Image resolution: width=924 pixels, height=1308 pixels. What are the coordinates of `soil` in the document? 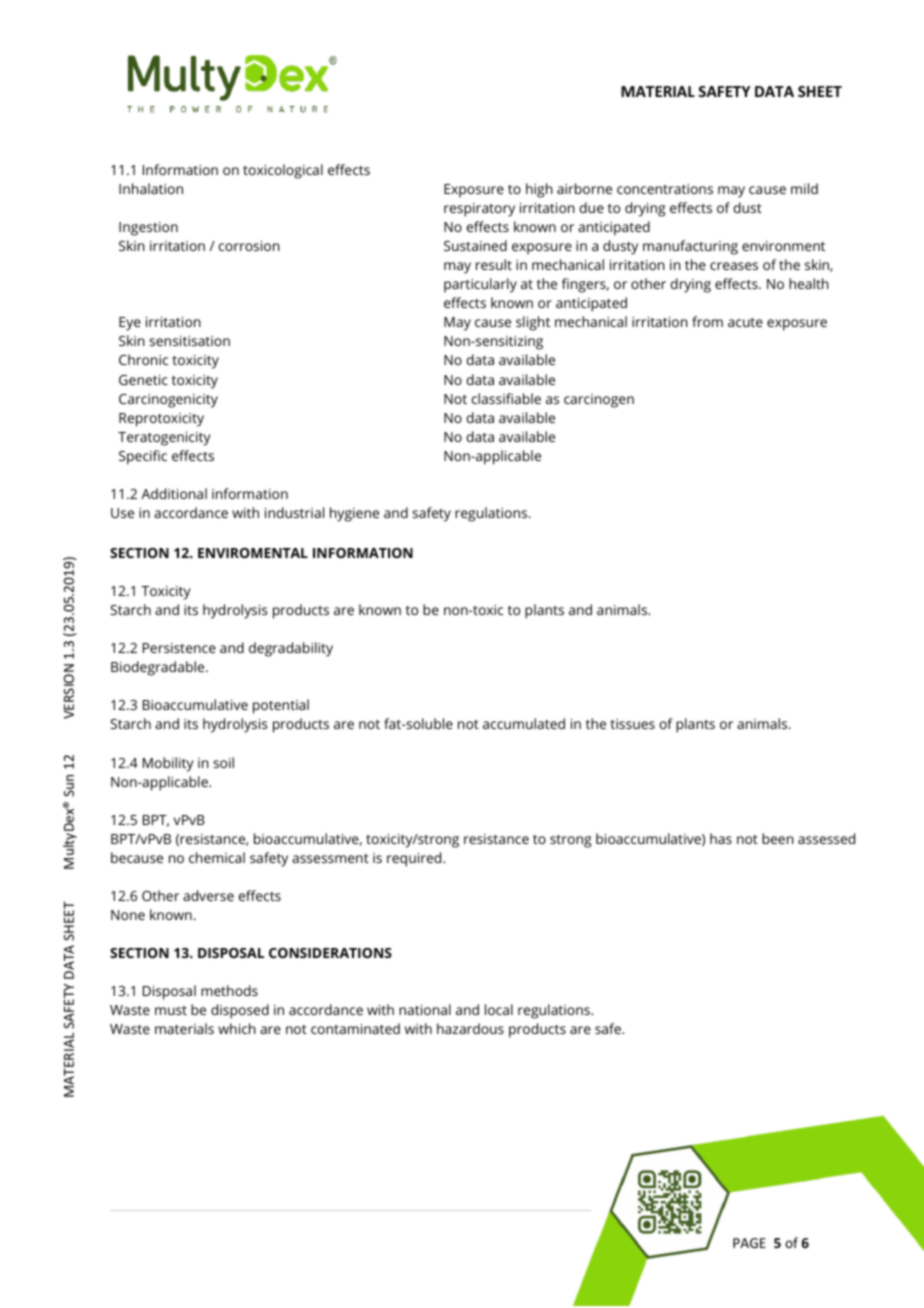 It's located at (223, 762).
